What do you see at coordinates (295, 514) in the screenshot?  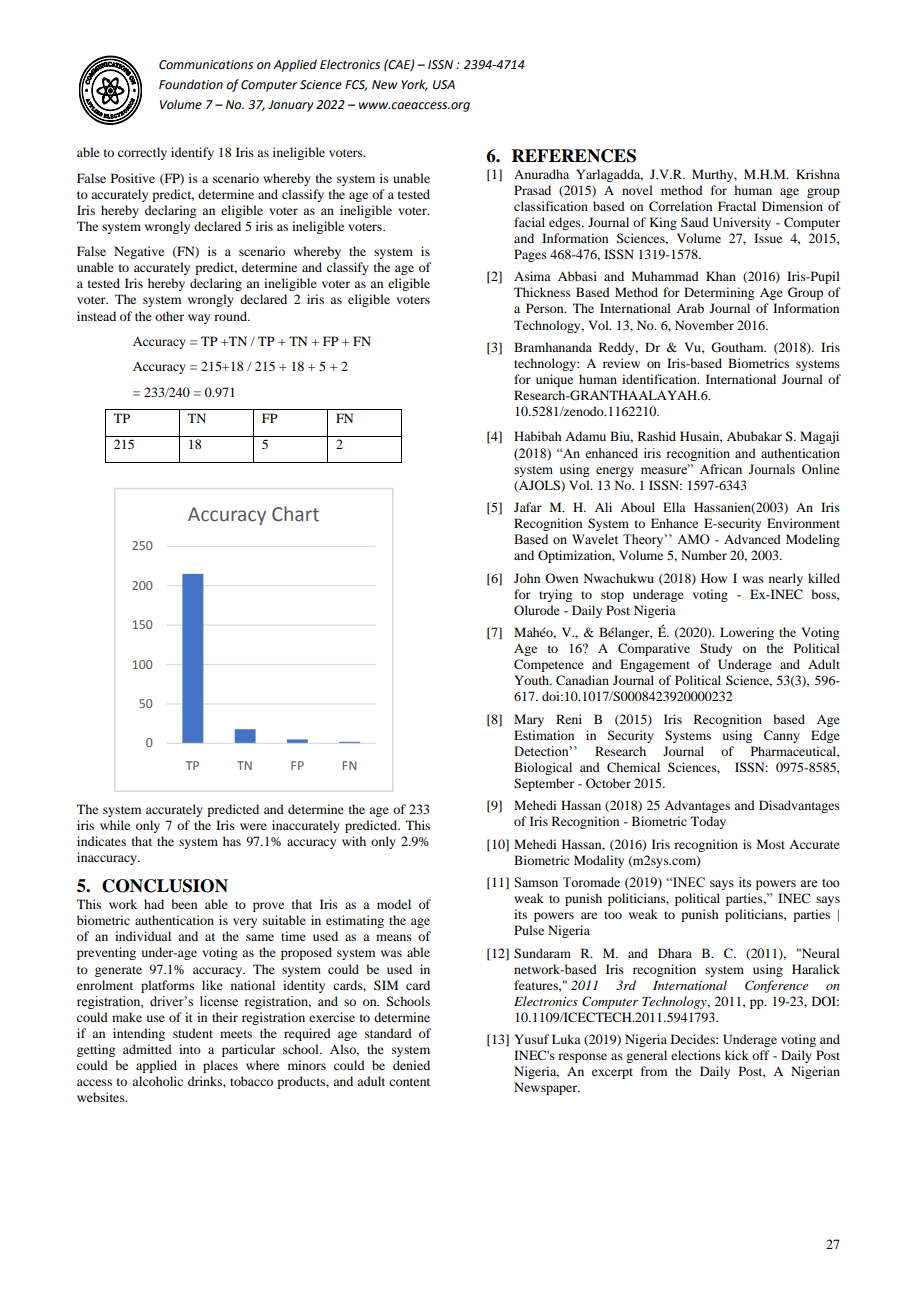 I see `Chart` at bounding box center [295, 514].
